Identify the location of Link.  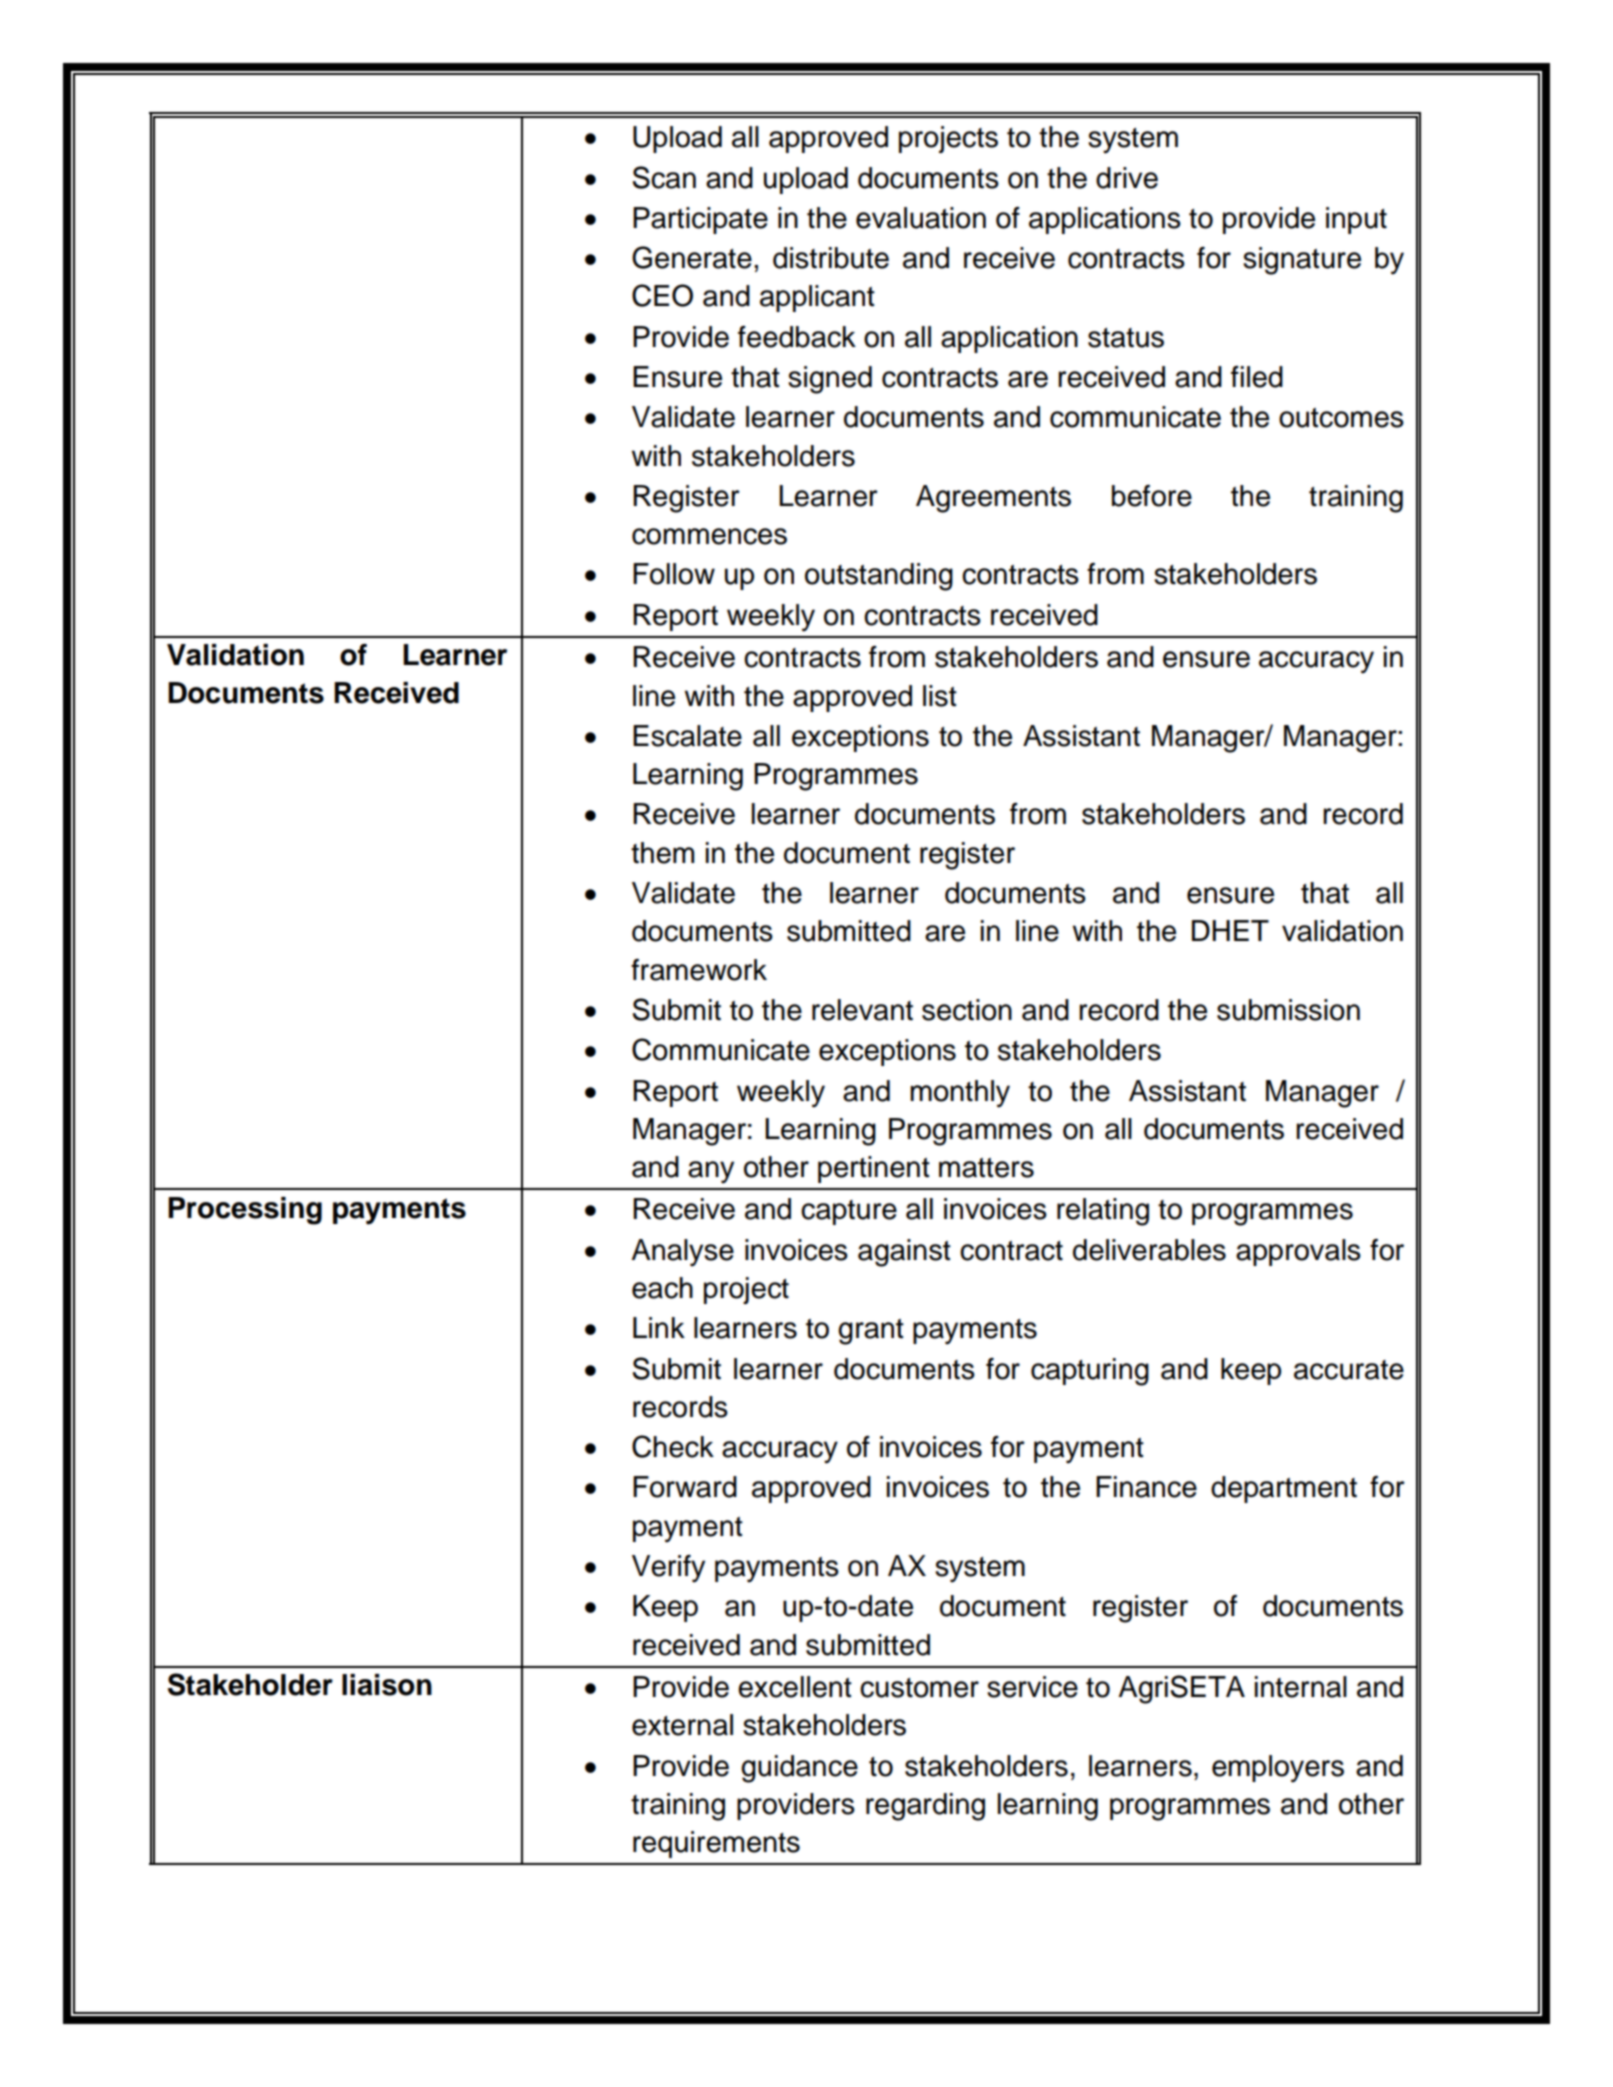
(659, 1327).
